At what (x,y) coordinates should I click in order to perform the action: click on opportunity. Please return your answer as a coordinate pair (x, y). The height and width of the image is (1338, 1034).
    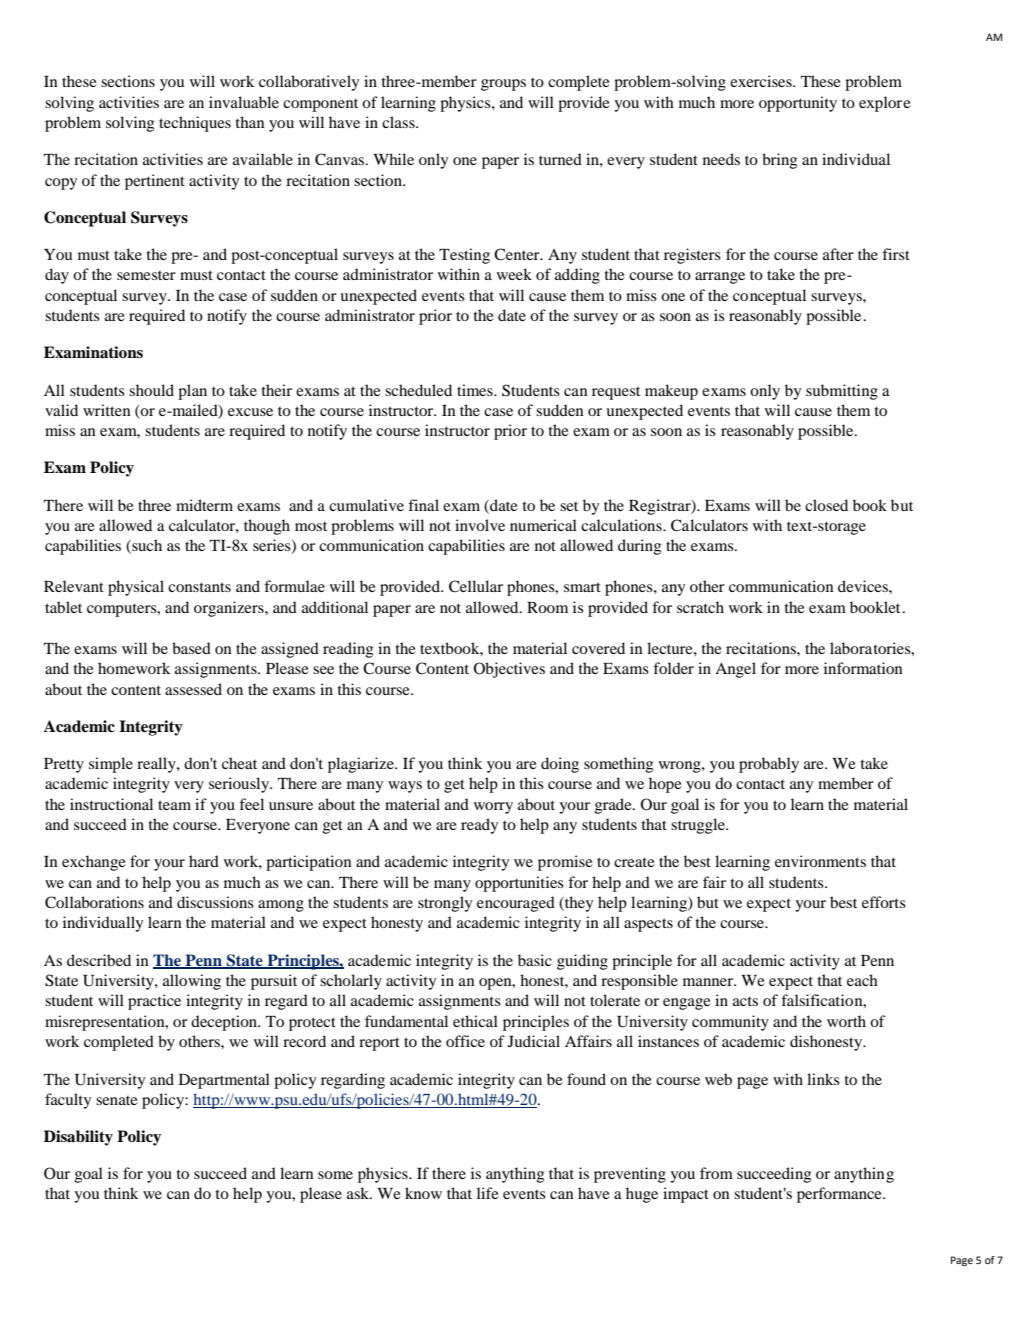
    Looking at the image, I should click on (798, 104).
